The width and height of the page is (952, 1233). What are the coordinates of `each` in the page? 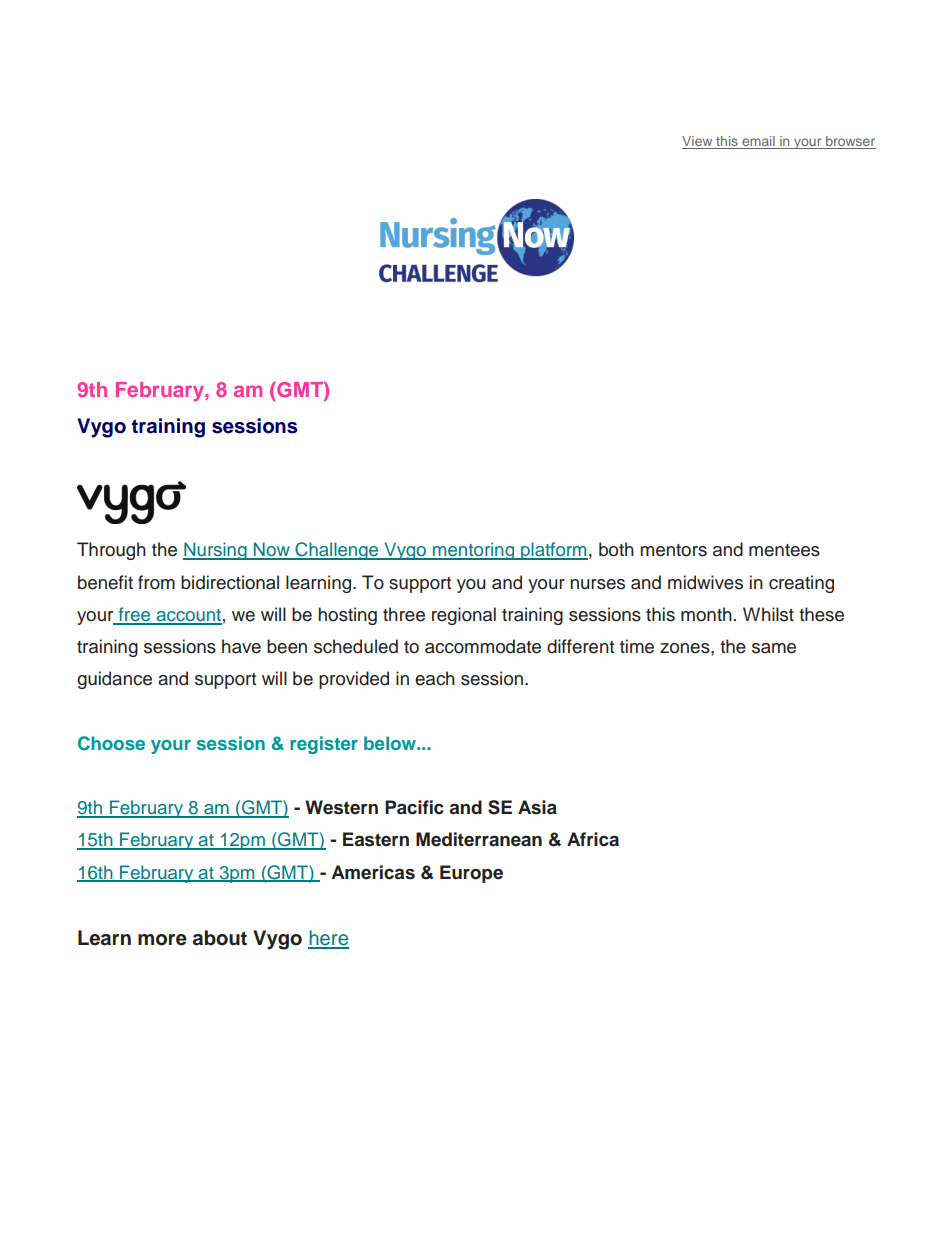 It's located at (435, 678).
